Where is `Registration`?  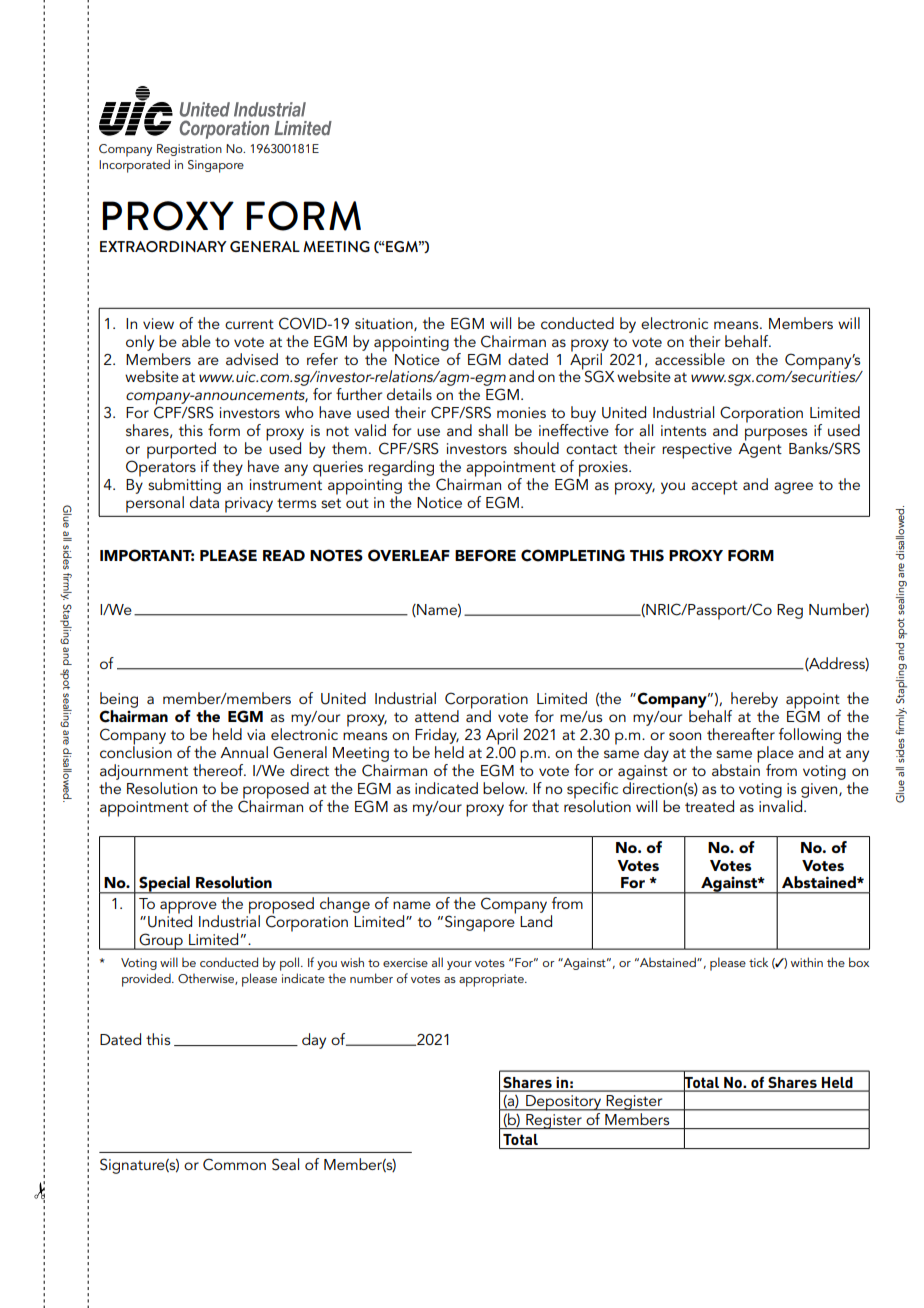
Registration is located at coordinates (189, 150).
